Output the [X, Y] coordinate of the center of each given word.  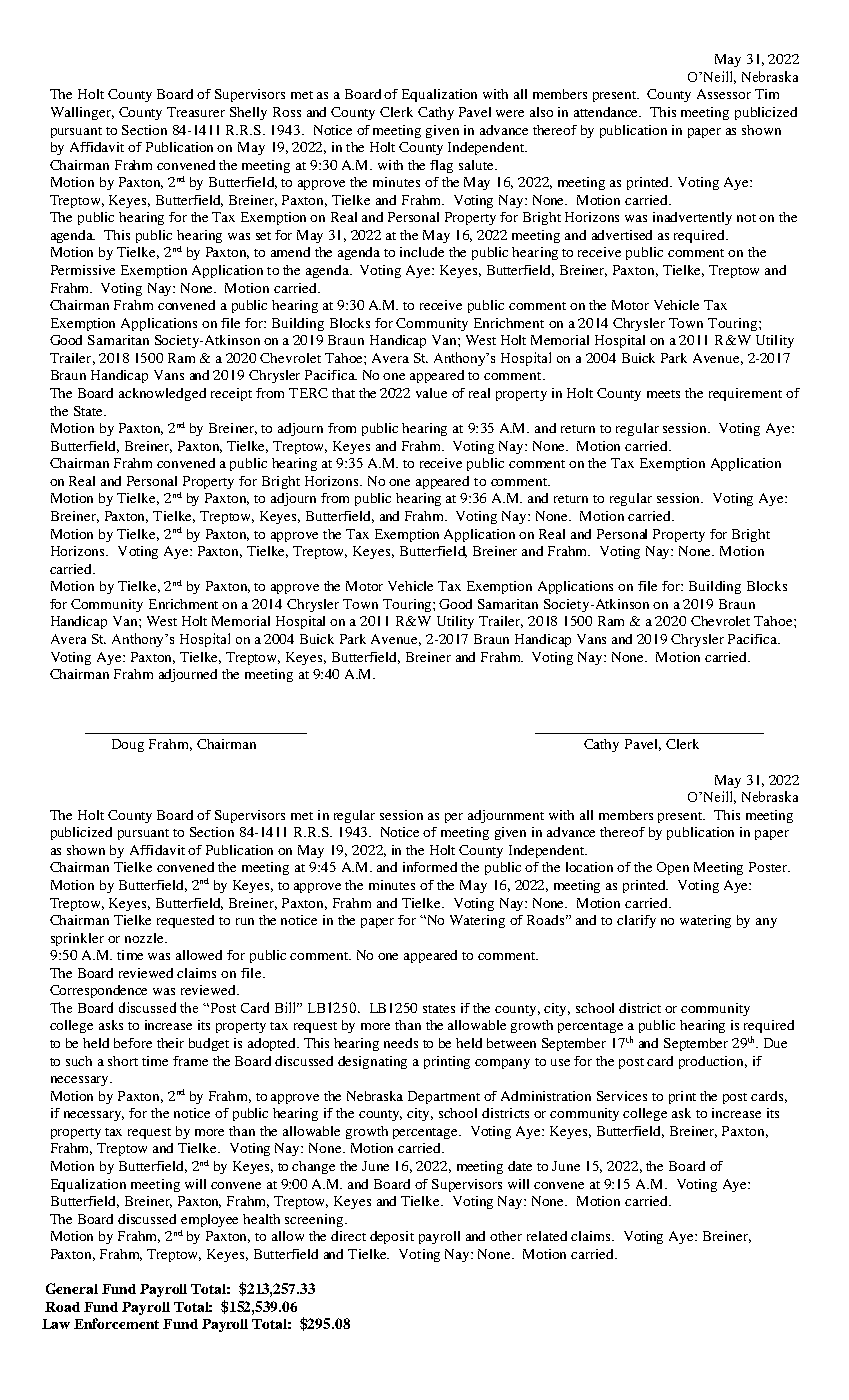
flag [441, 166]
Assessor [724, 94]
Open [673, 868]
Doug [128, 745]
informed [430, 867]
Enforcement [116, 1323]
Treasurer [196, 112]
